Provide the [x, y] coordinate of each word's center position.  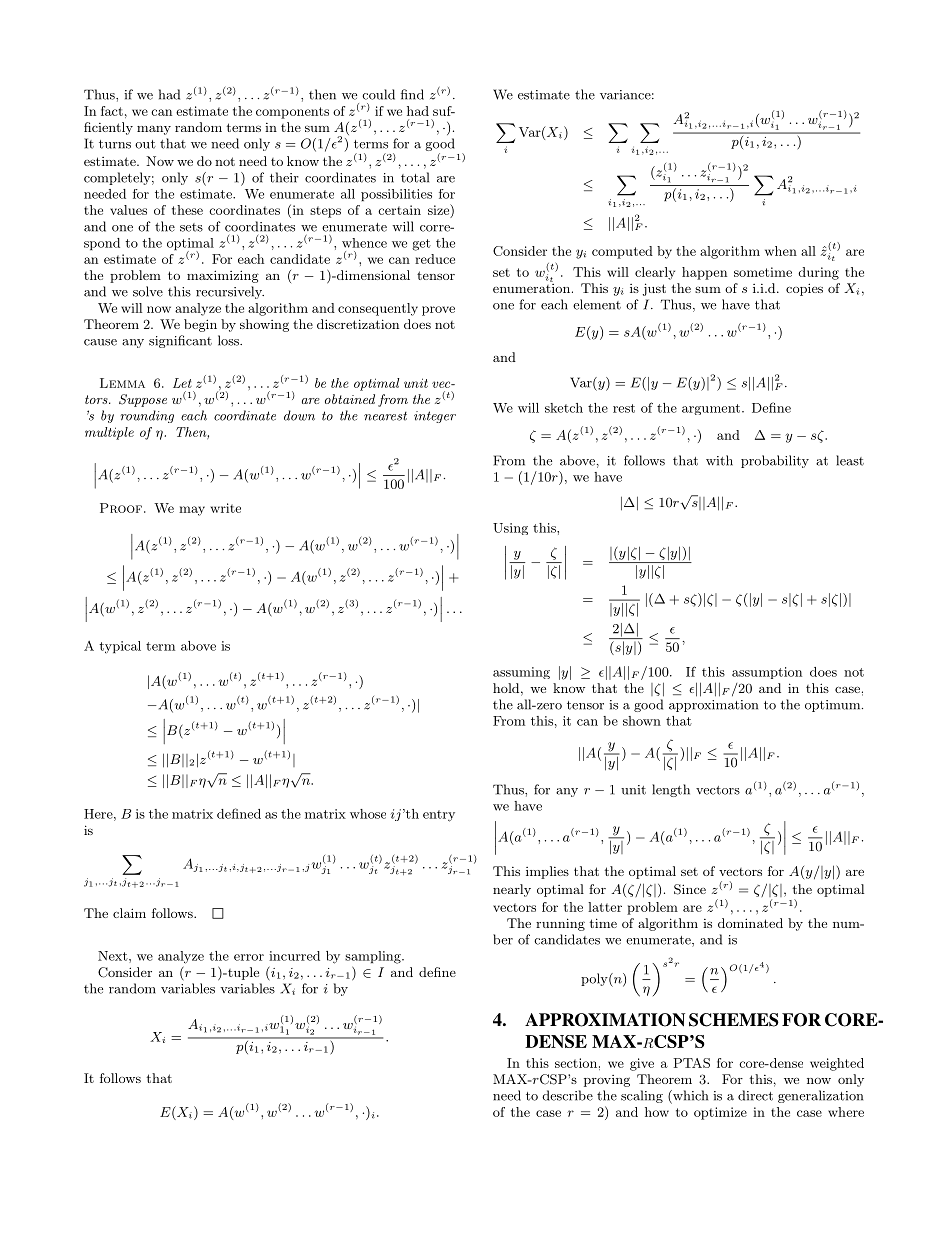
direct [755, 1095]
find [412, 94]
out [145, 144]
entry [439, 816]
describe [567, 1095]
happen [704, 273]
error [249, 957]
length [671, 790]
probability [775, 461]
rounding [147, 416]
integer [435, 417]
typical [120, 647]
